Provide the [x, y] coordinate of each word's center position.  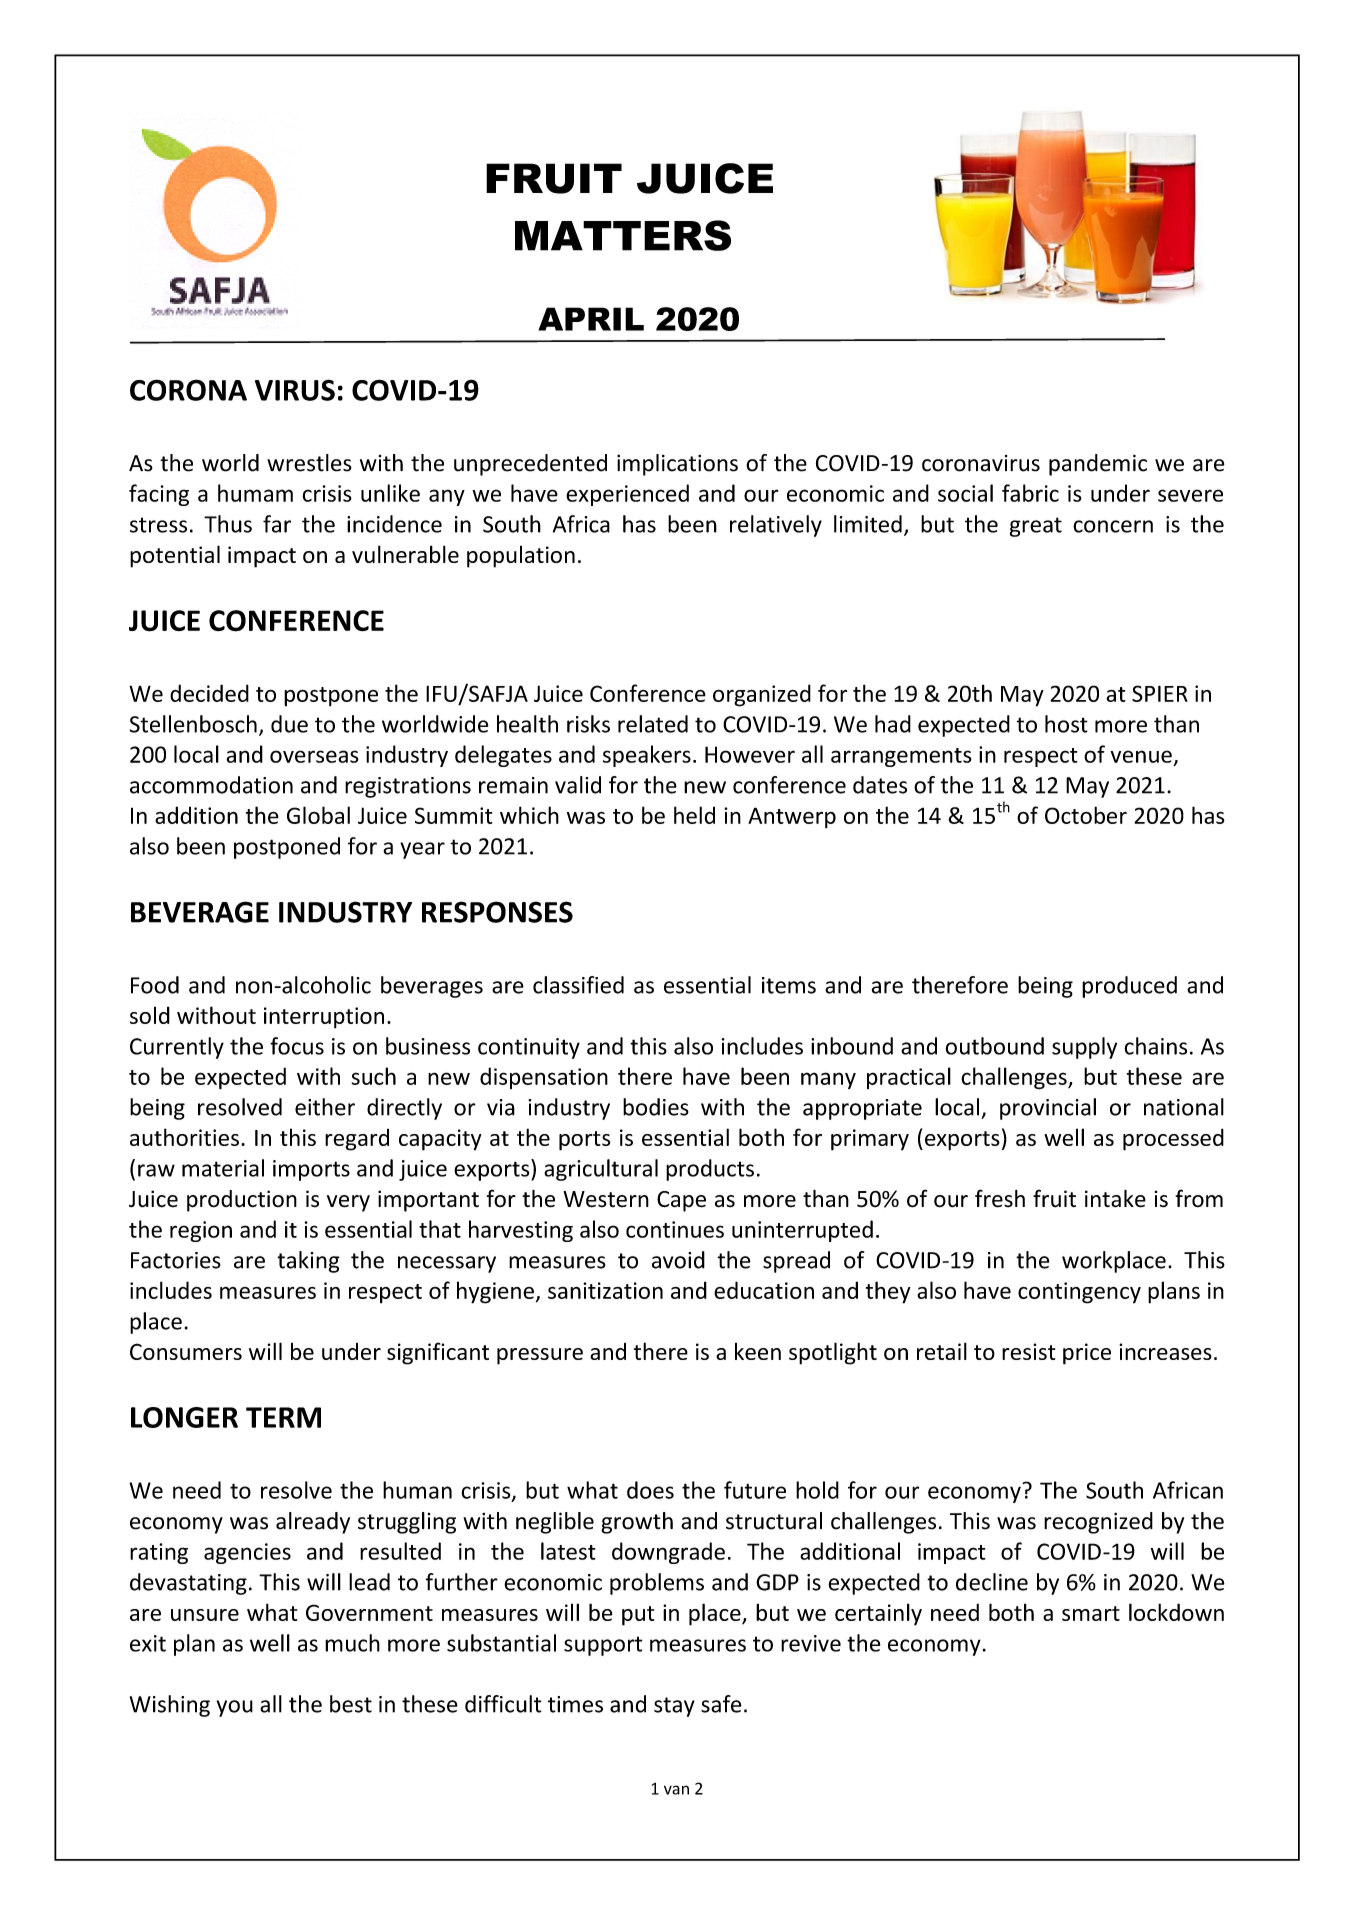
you [235, 1708]
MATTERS [623, 235]
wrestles [309, 463]
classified [578, 985]
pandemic [1098, 465]
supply [1084, 1048]
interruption [324, 1018]
